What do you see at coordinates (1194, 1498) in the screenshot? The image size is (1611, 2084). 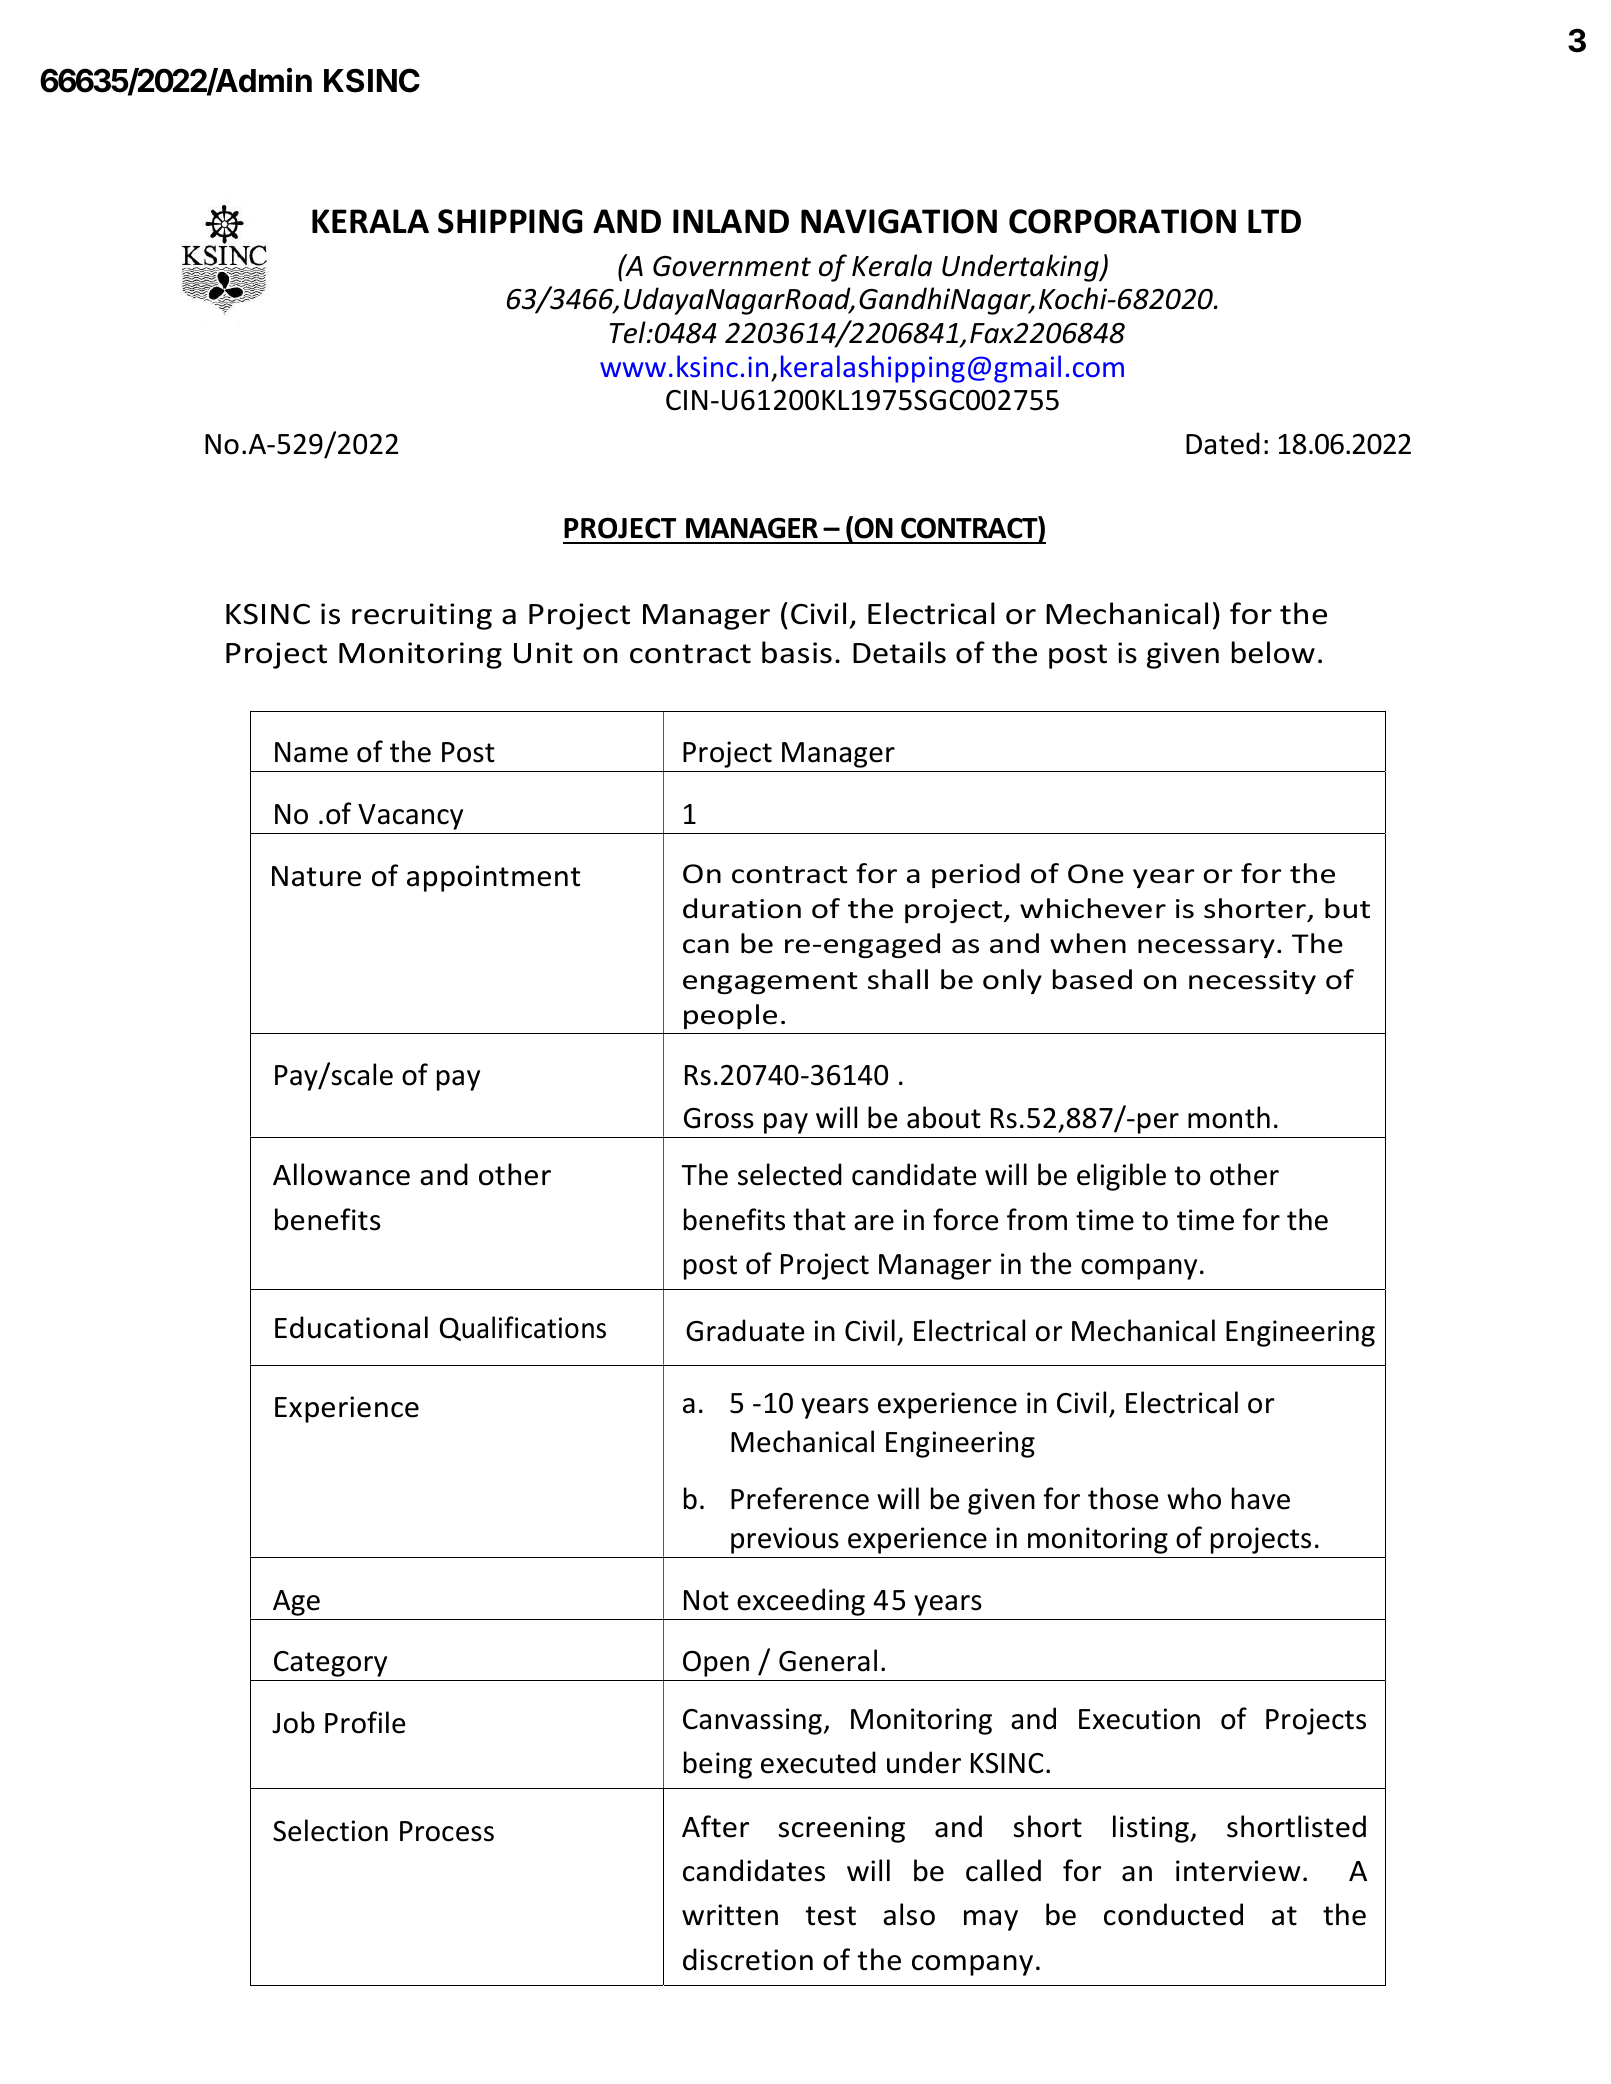 I see `who` at bounding box center [1194, 1498].
